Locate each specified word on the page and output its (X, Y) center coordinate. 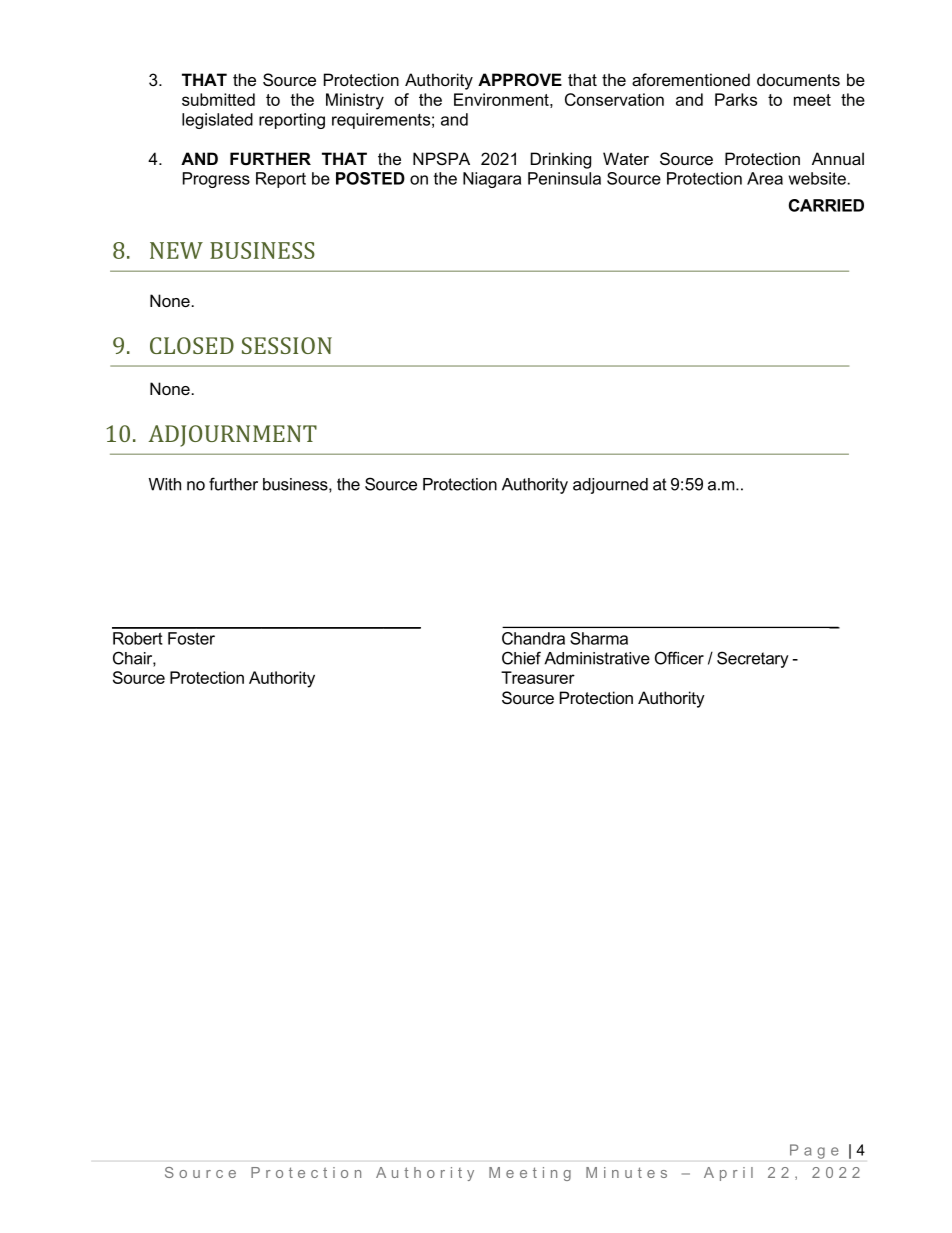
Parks (736, 99)
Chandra (533, 638)
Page (814, 1151)
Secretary (753, 659)
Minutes (626, 1172)
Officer (679, 658)
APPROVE (520, 79)
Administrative (597, 658)
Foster (191, 638)
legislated (217, 121)
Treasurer (538, 677)
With (165, 484)
